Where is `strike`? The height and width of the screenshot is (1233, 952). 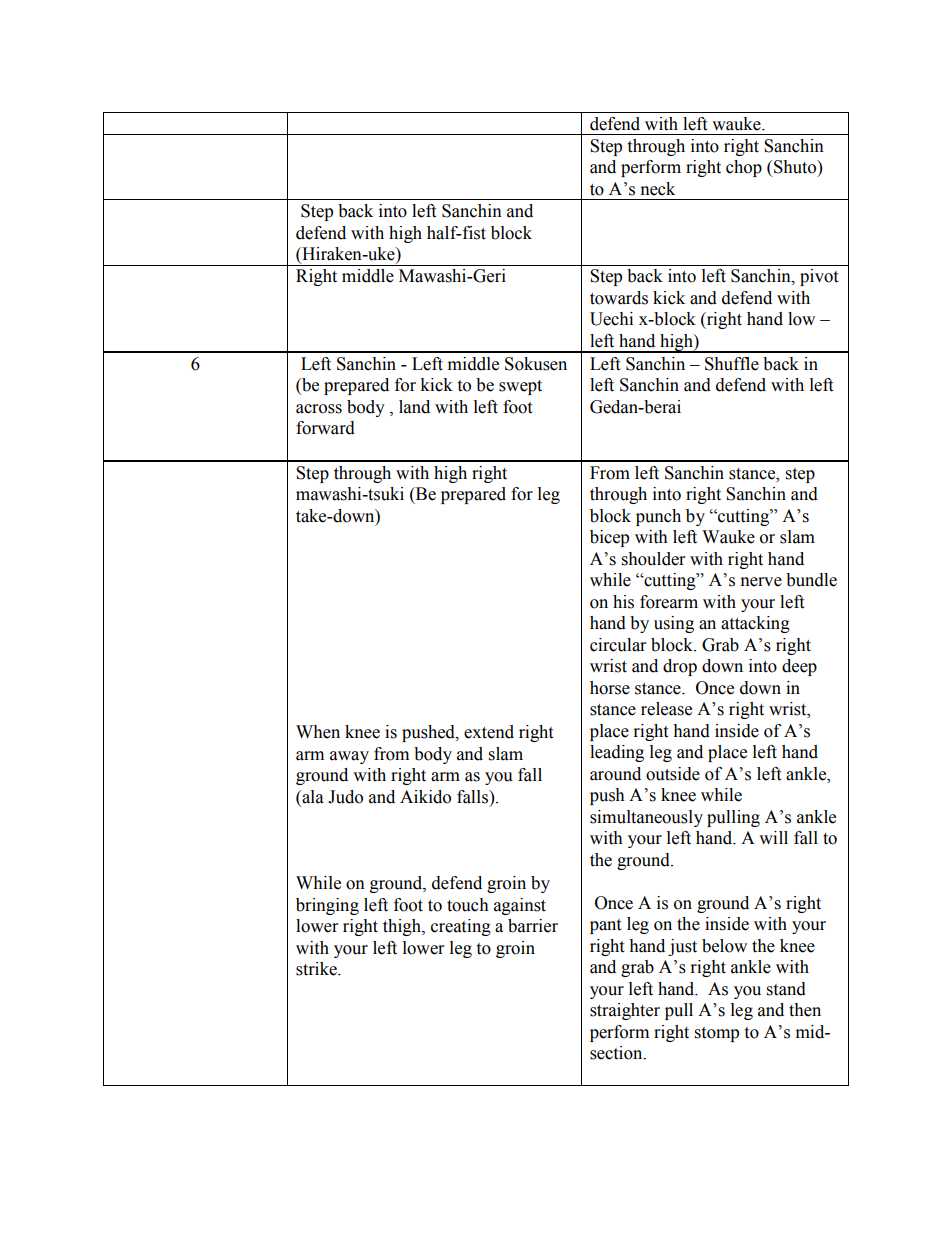
strike is located at coordinates (317, 969).
